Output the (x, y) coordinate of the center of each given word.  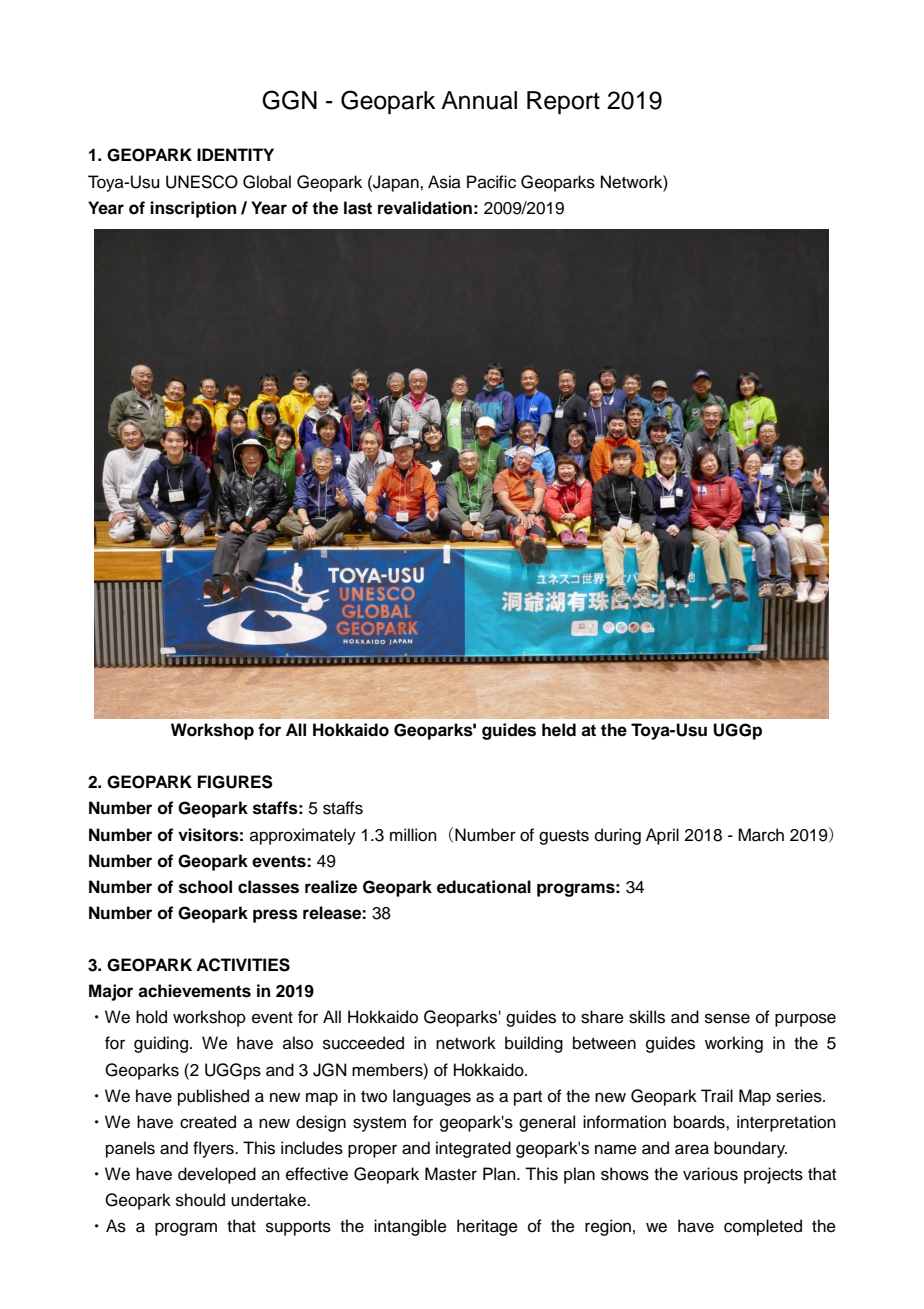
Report (563, 102)
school (205, 887)
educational (484, 887)
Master (451, 1174)
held (559, 730)
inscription (193, 209)
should (200, 1200)
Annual (479, 100)
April (662, 836)
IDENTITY (235, 154)
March (761, 835)
